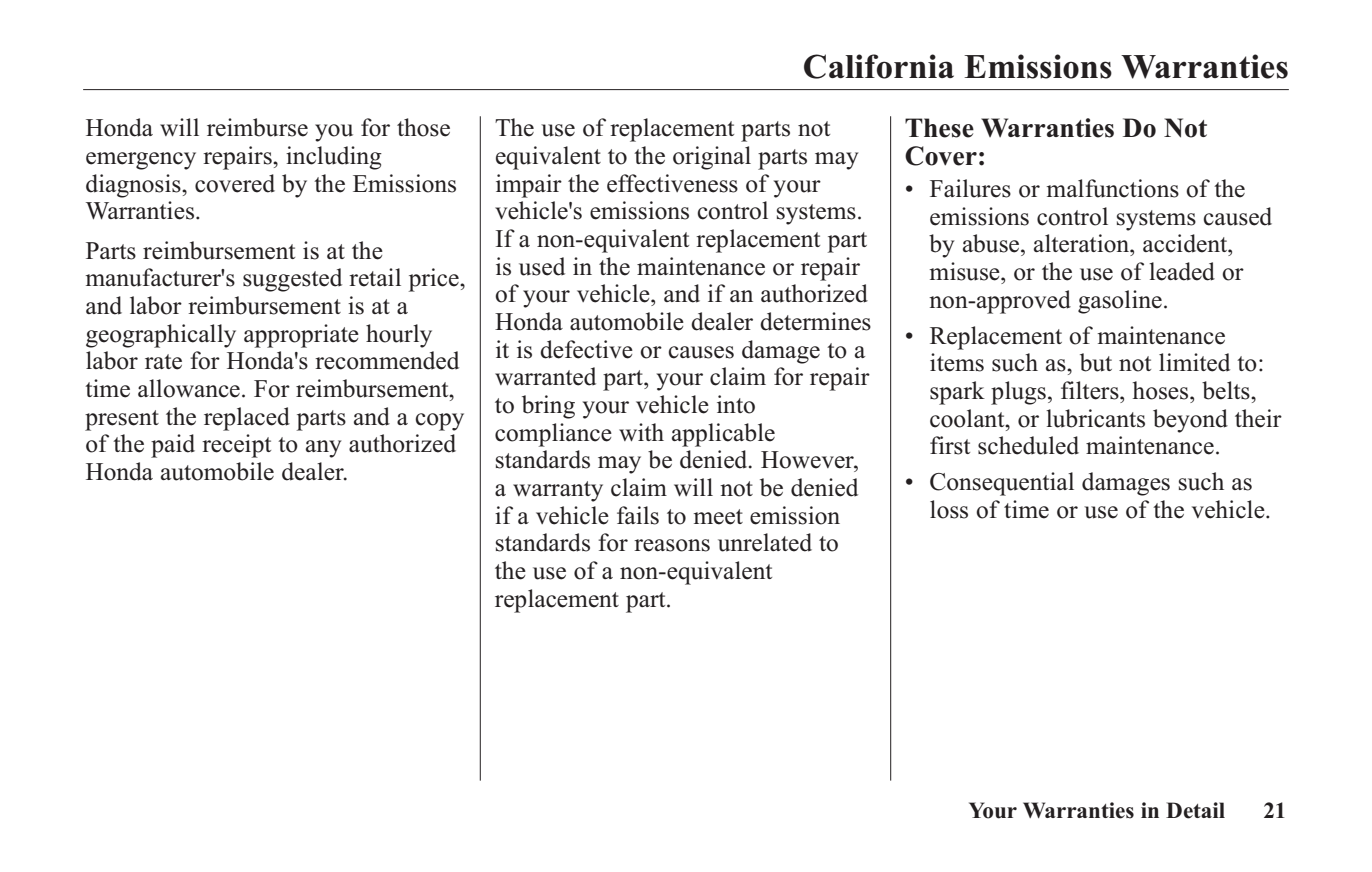  I want to click on appropriate, so click(301, 336).
